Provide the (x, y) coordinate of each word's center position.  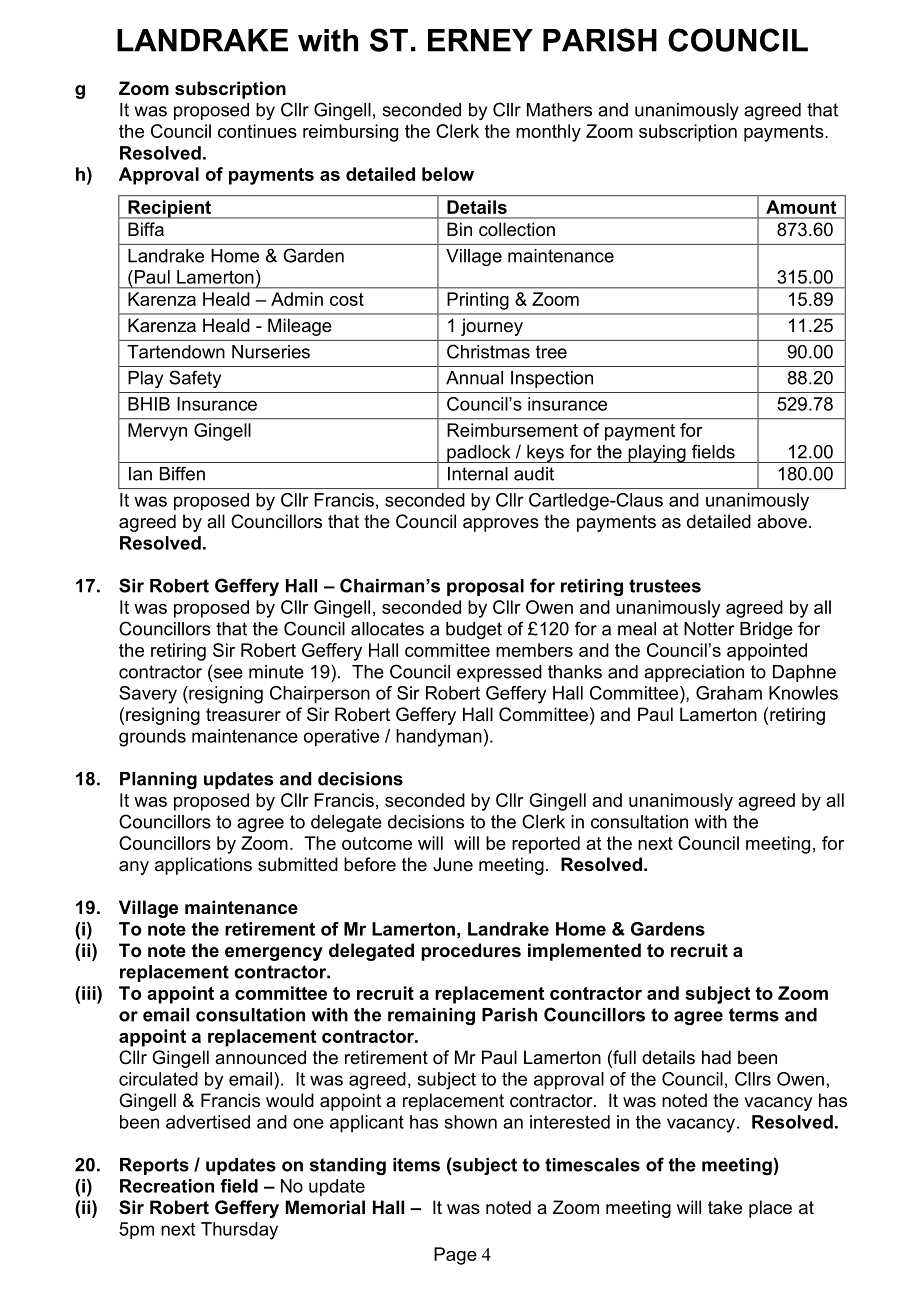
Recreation (167, 1186)
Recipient (170, 209)
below (448, 174)
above (782, 521)
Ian (140, 474)
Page (455, 1256)
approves (501, 525)
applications (203, 866)
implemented (584, 952)
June (453, 864)
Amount (801, 207)
